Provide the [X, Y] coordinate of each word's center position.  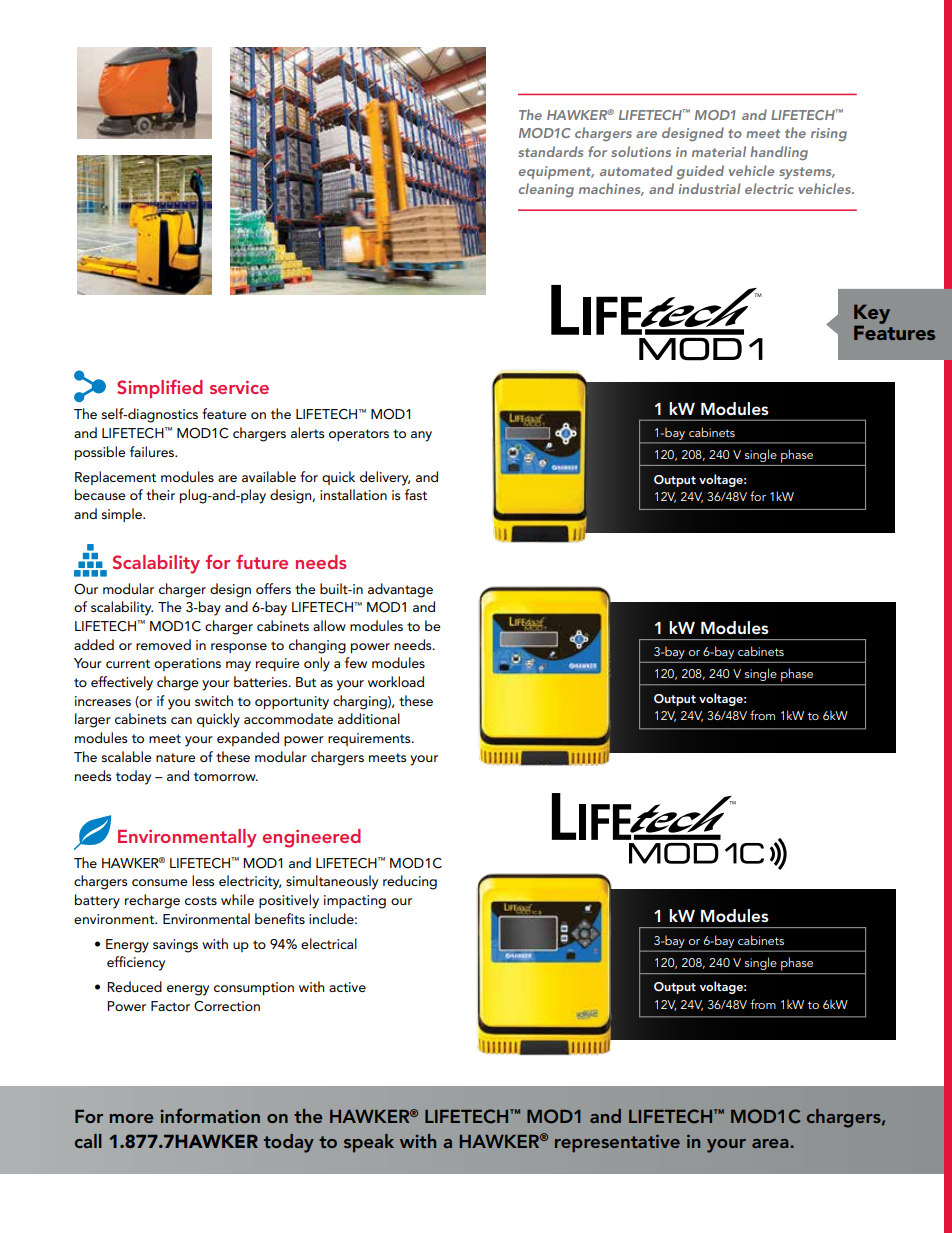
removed [163, 644]
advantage [400, 590]
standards [550, 151]
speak [369, 1143]
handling [779, 153]
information [210, 1115]
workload [396, 681]
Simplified [160, 388]
